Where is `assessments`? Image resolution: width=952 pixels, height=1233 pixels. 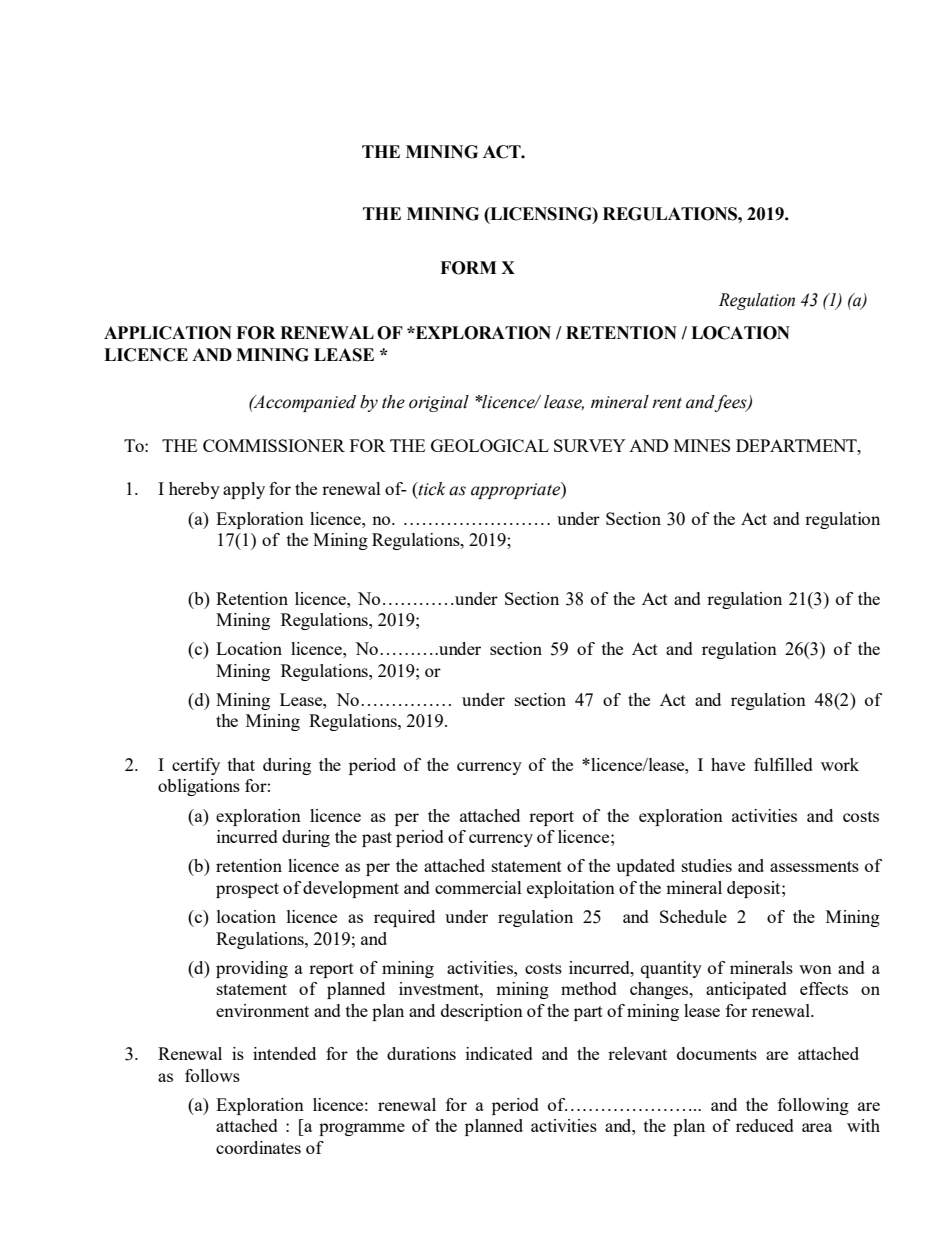
assessments is located at coordinates (814, 866).
